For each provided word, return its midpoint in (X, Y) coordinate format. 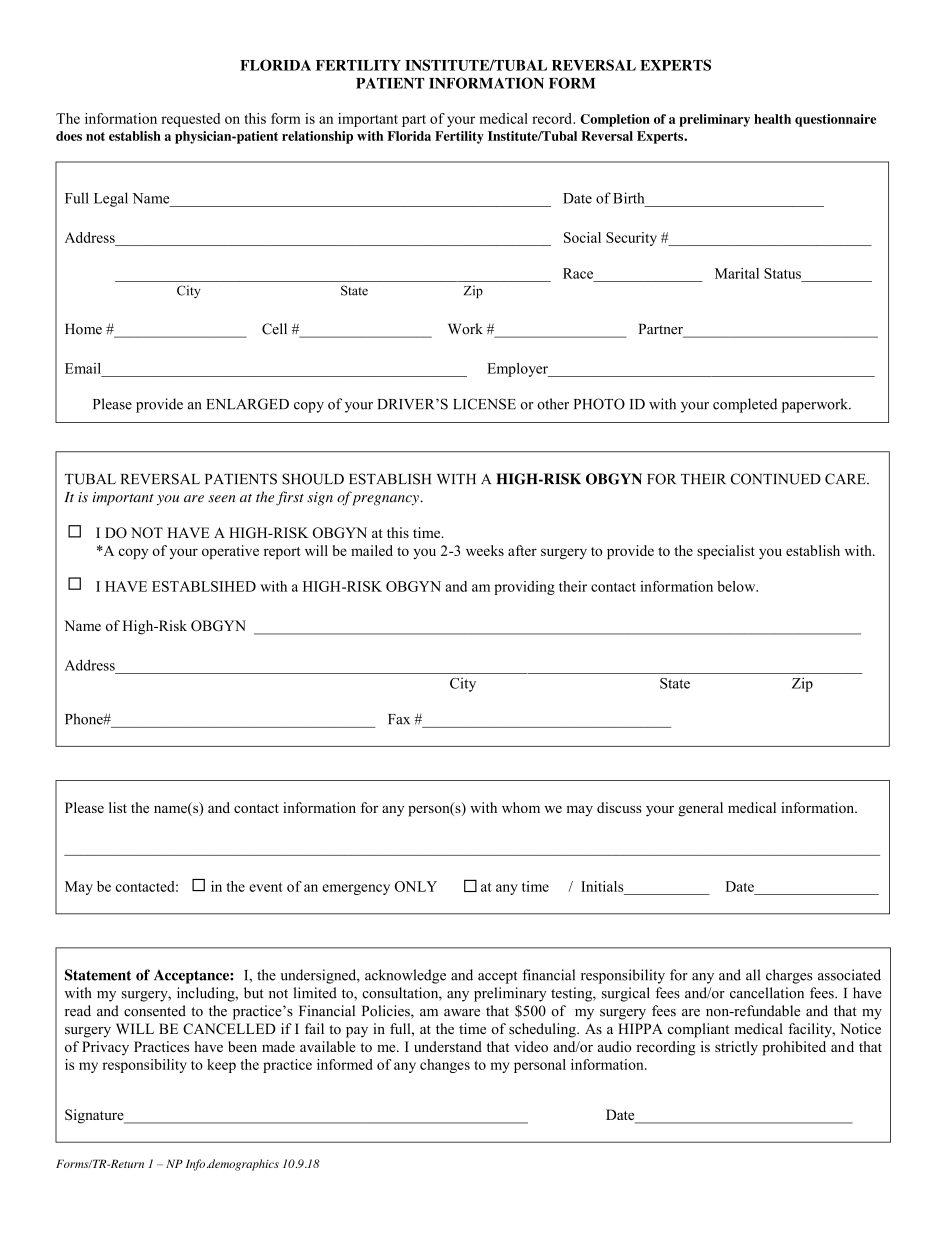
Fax (399, 719)
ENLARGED (247, 404)
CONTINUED (776, 479)
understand (448, 1046)
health (772, 119)
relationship (317, 137)
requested (190, 120)
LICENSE (484, 404)
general (700, 809)
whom (521, 807)
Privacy (105, 1048)
